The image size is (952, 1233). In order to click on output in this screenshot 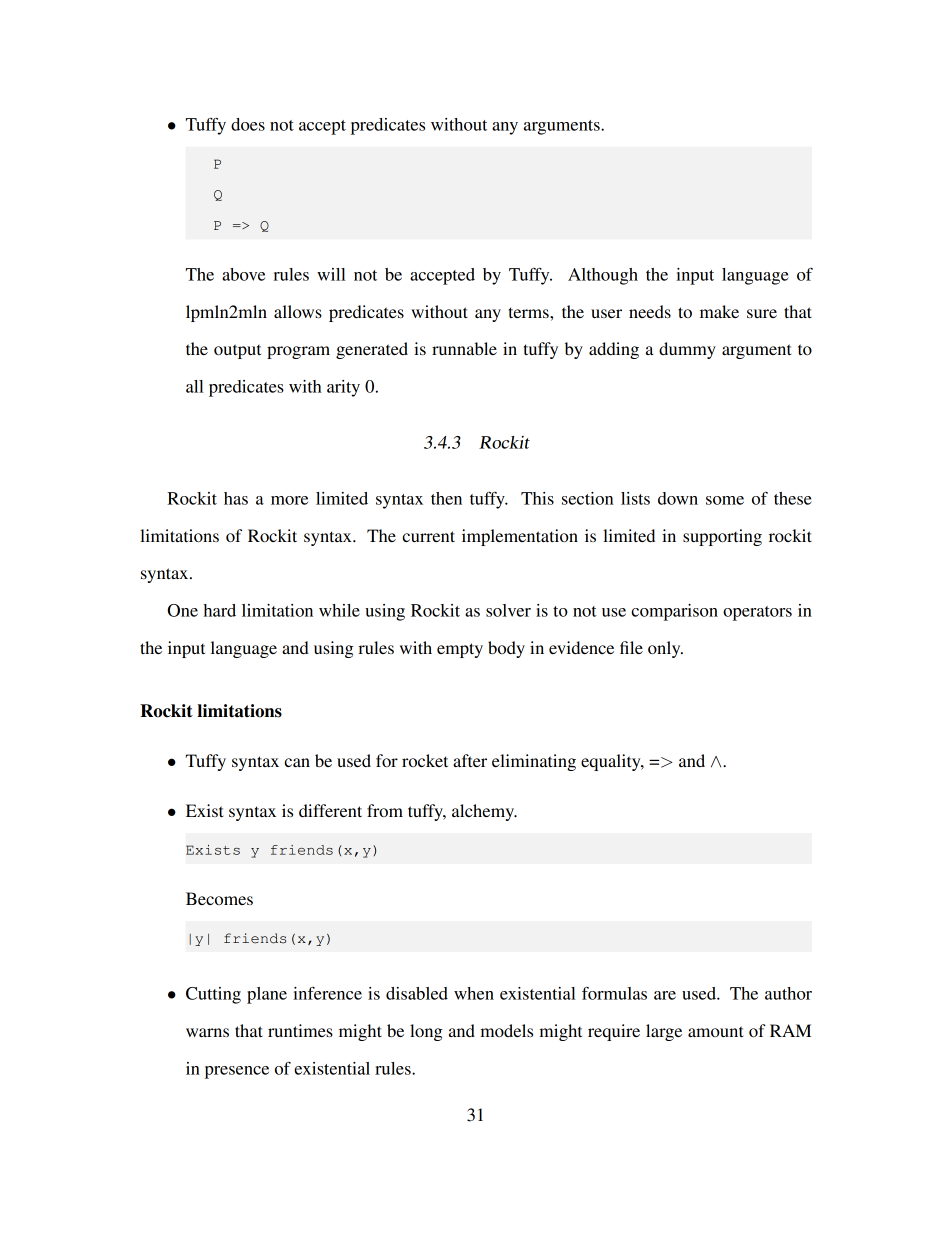, I will do `click(237, 351)`.
